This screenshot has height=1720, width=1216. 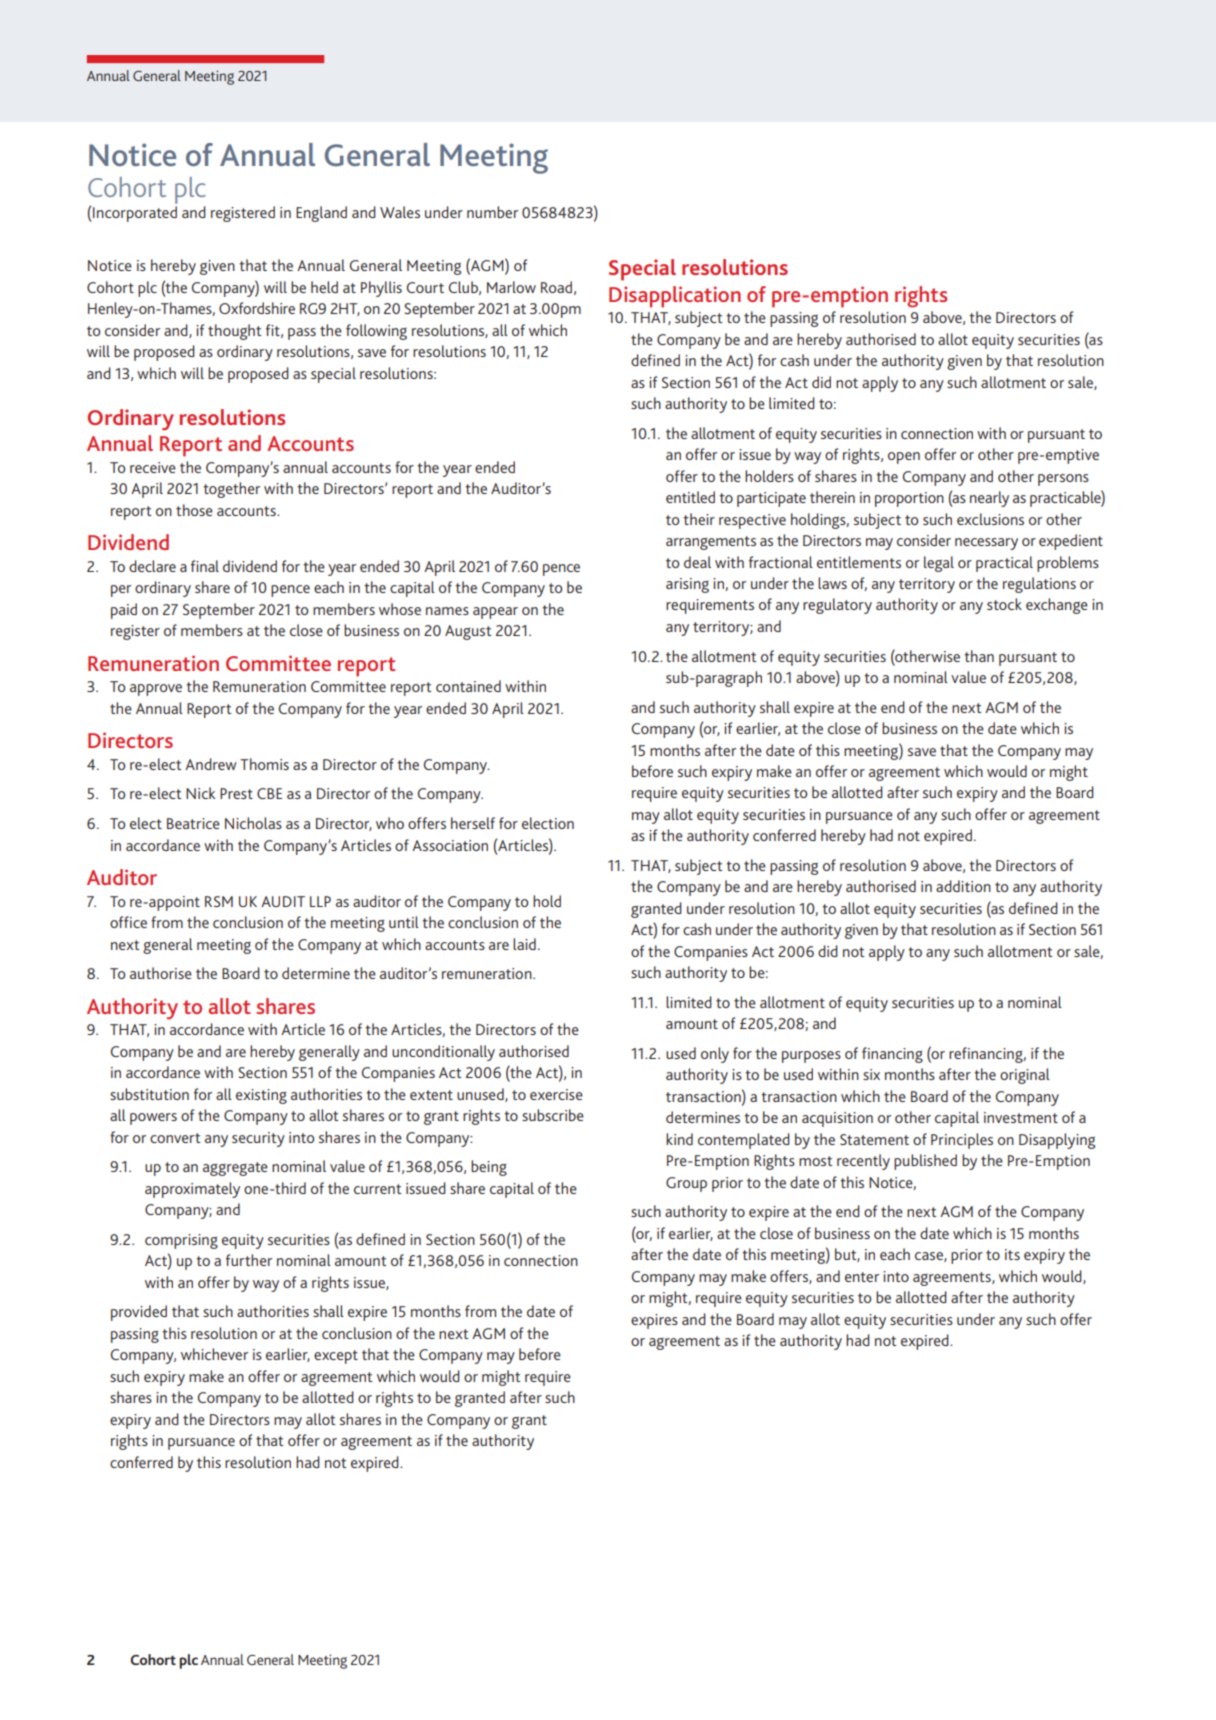 What do you see at coordinates (524, 944) in the screenshot?
I see `laid` at bounding box center [524, 944].
